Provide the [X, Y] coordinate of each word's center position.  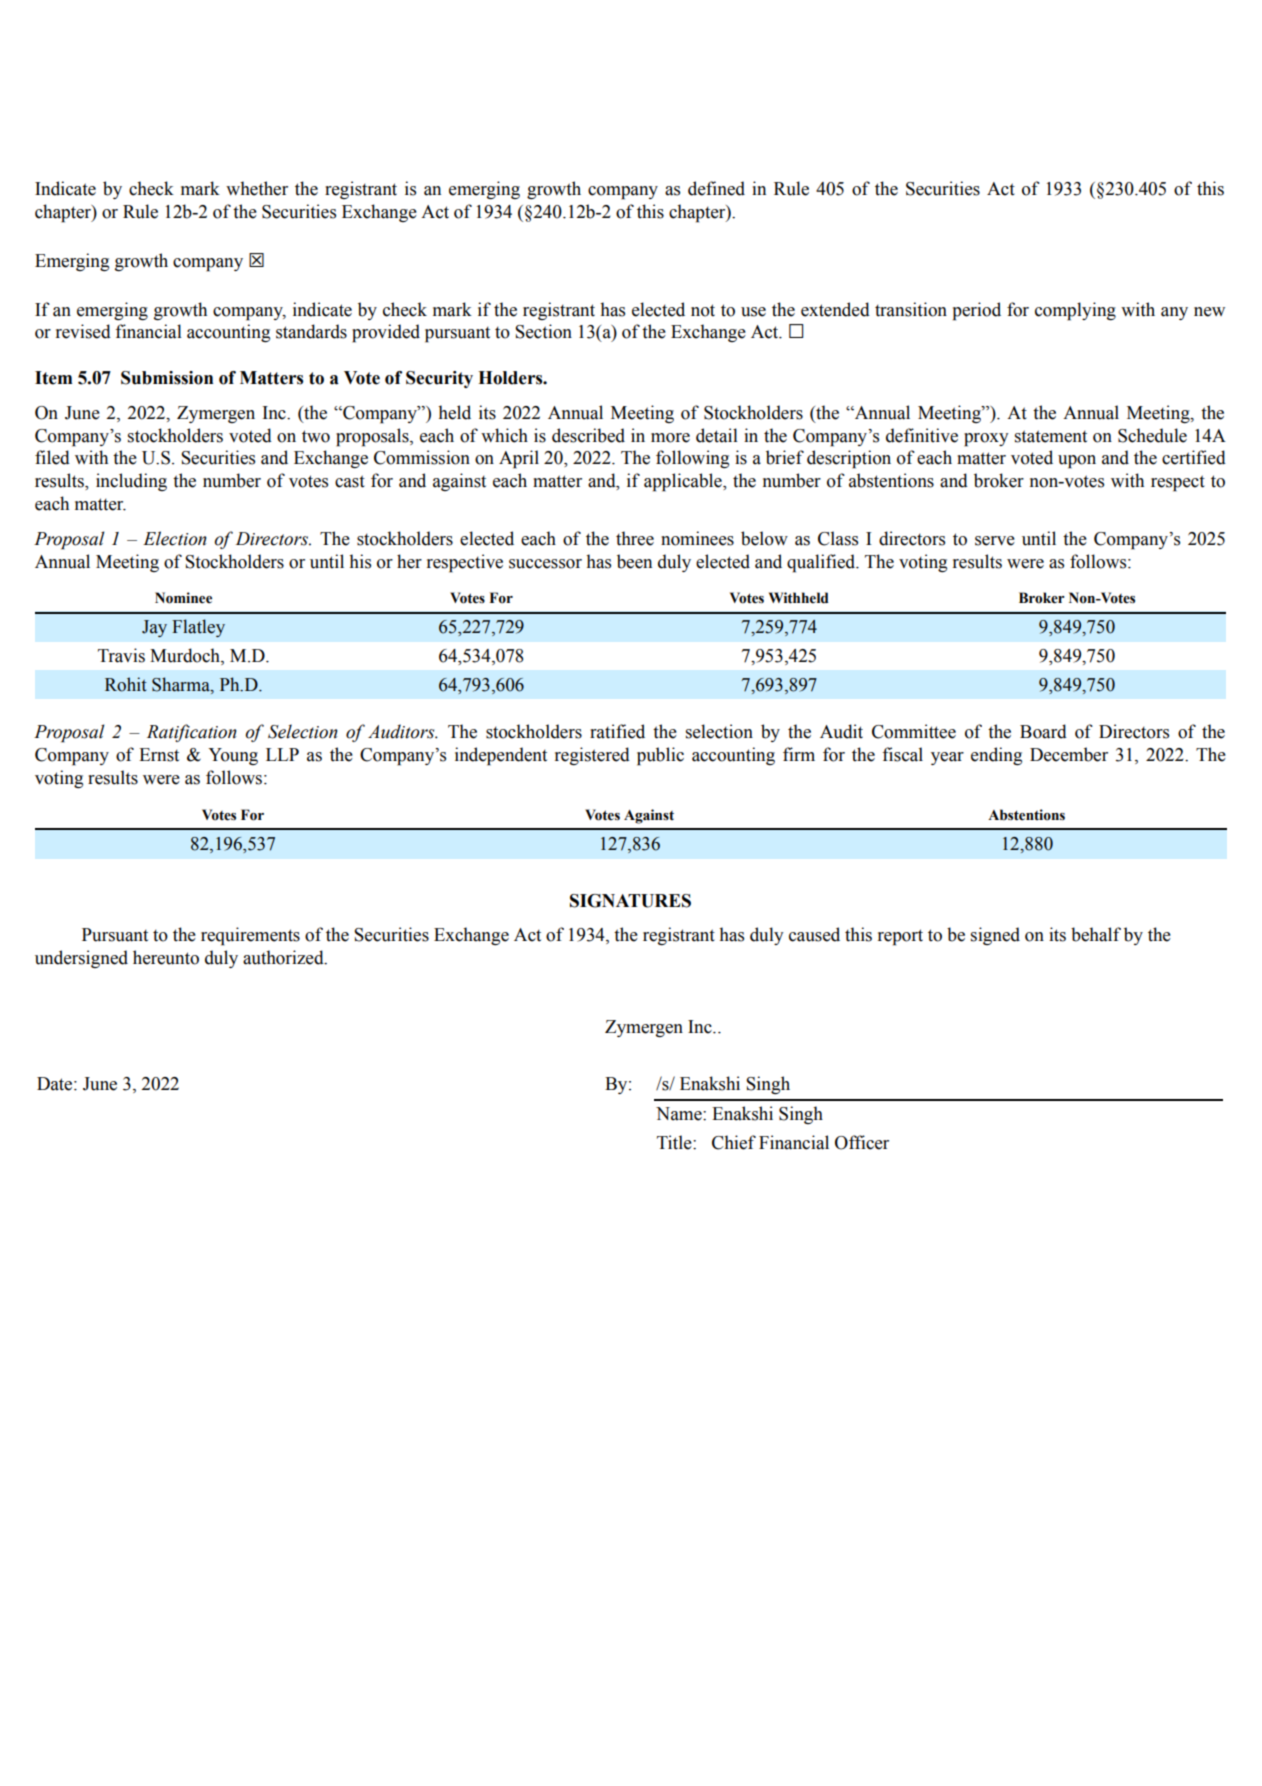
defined [716, 188]
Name [680, 1114]
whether [257, 188]
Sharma [182, 684]
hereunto [166, 957]
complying [1075, 311]
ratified [617, 731]
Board [1043, 731]
